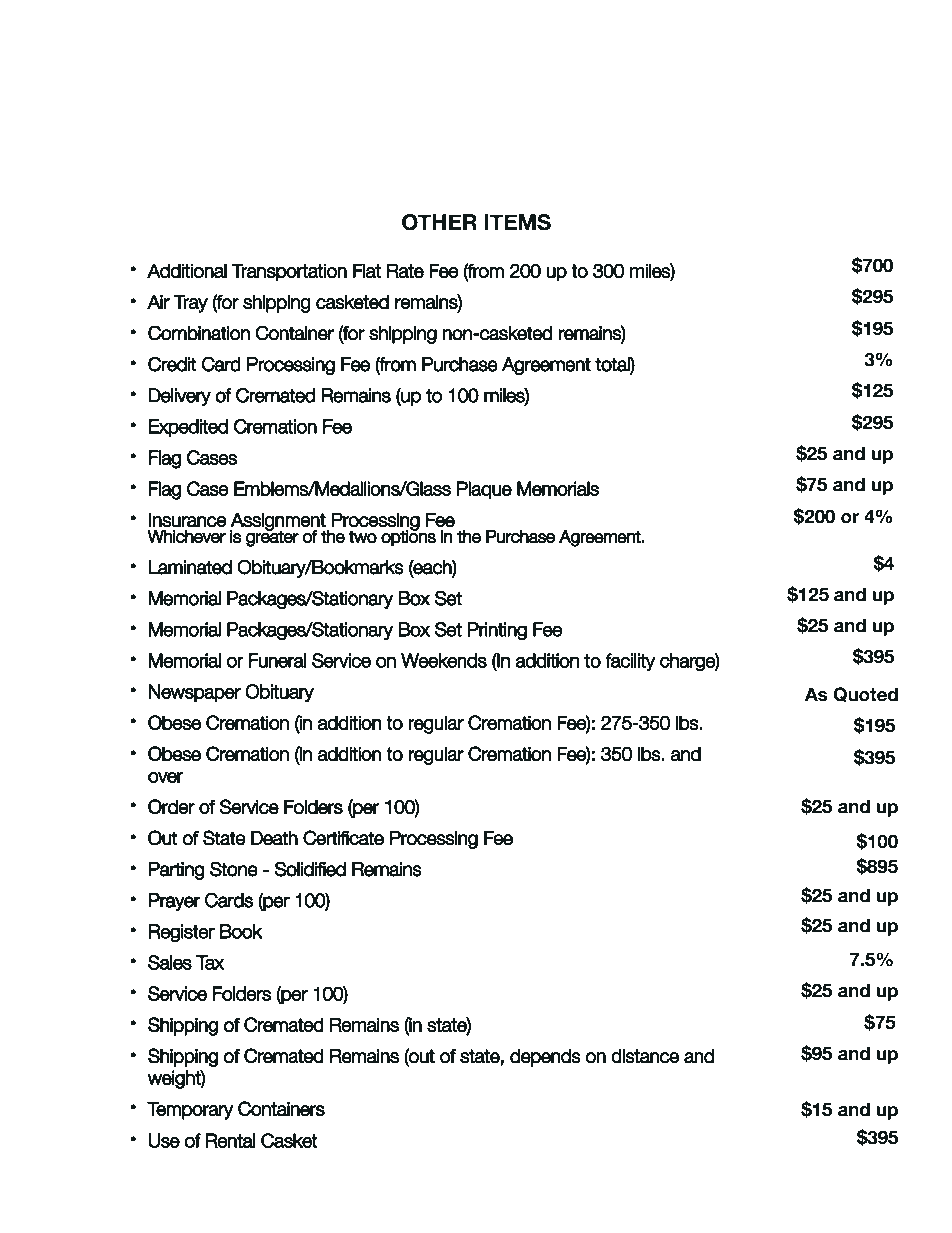 This page has width=952, height=1233. What do you see at coordinates (289, 272) in the page?
I see `Transportation` at bounding box center [289, 272].
